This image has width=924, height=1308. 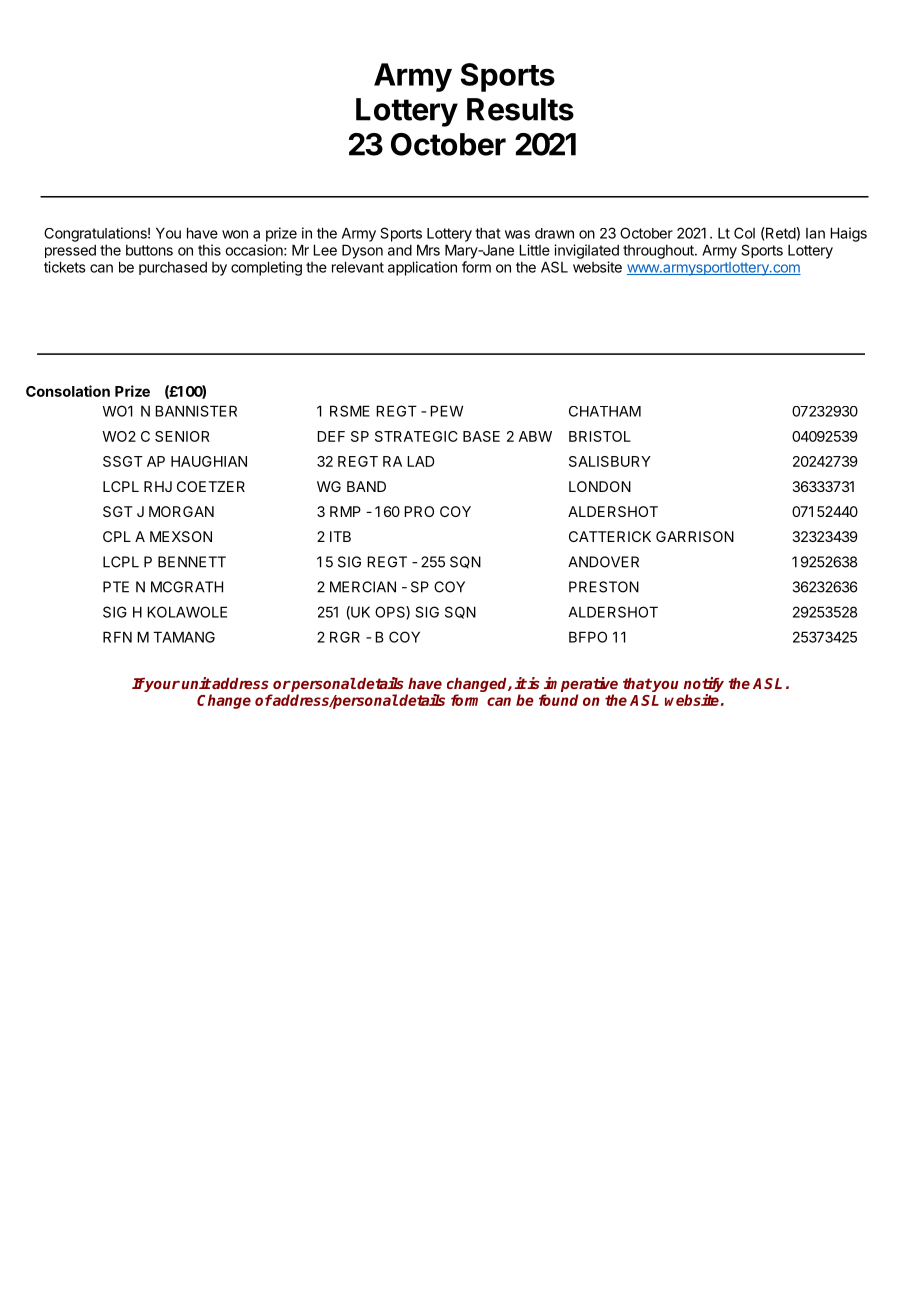 I want to click on unit, so click(x=197, y=683).
